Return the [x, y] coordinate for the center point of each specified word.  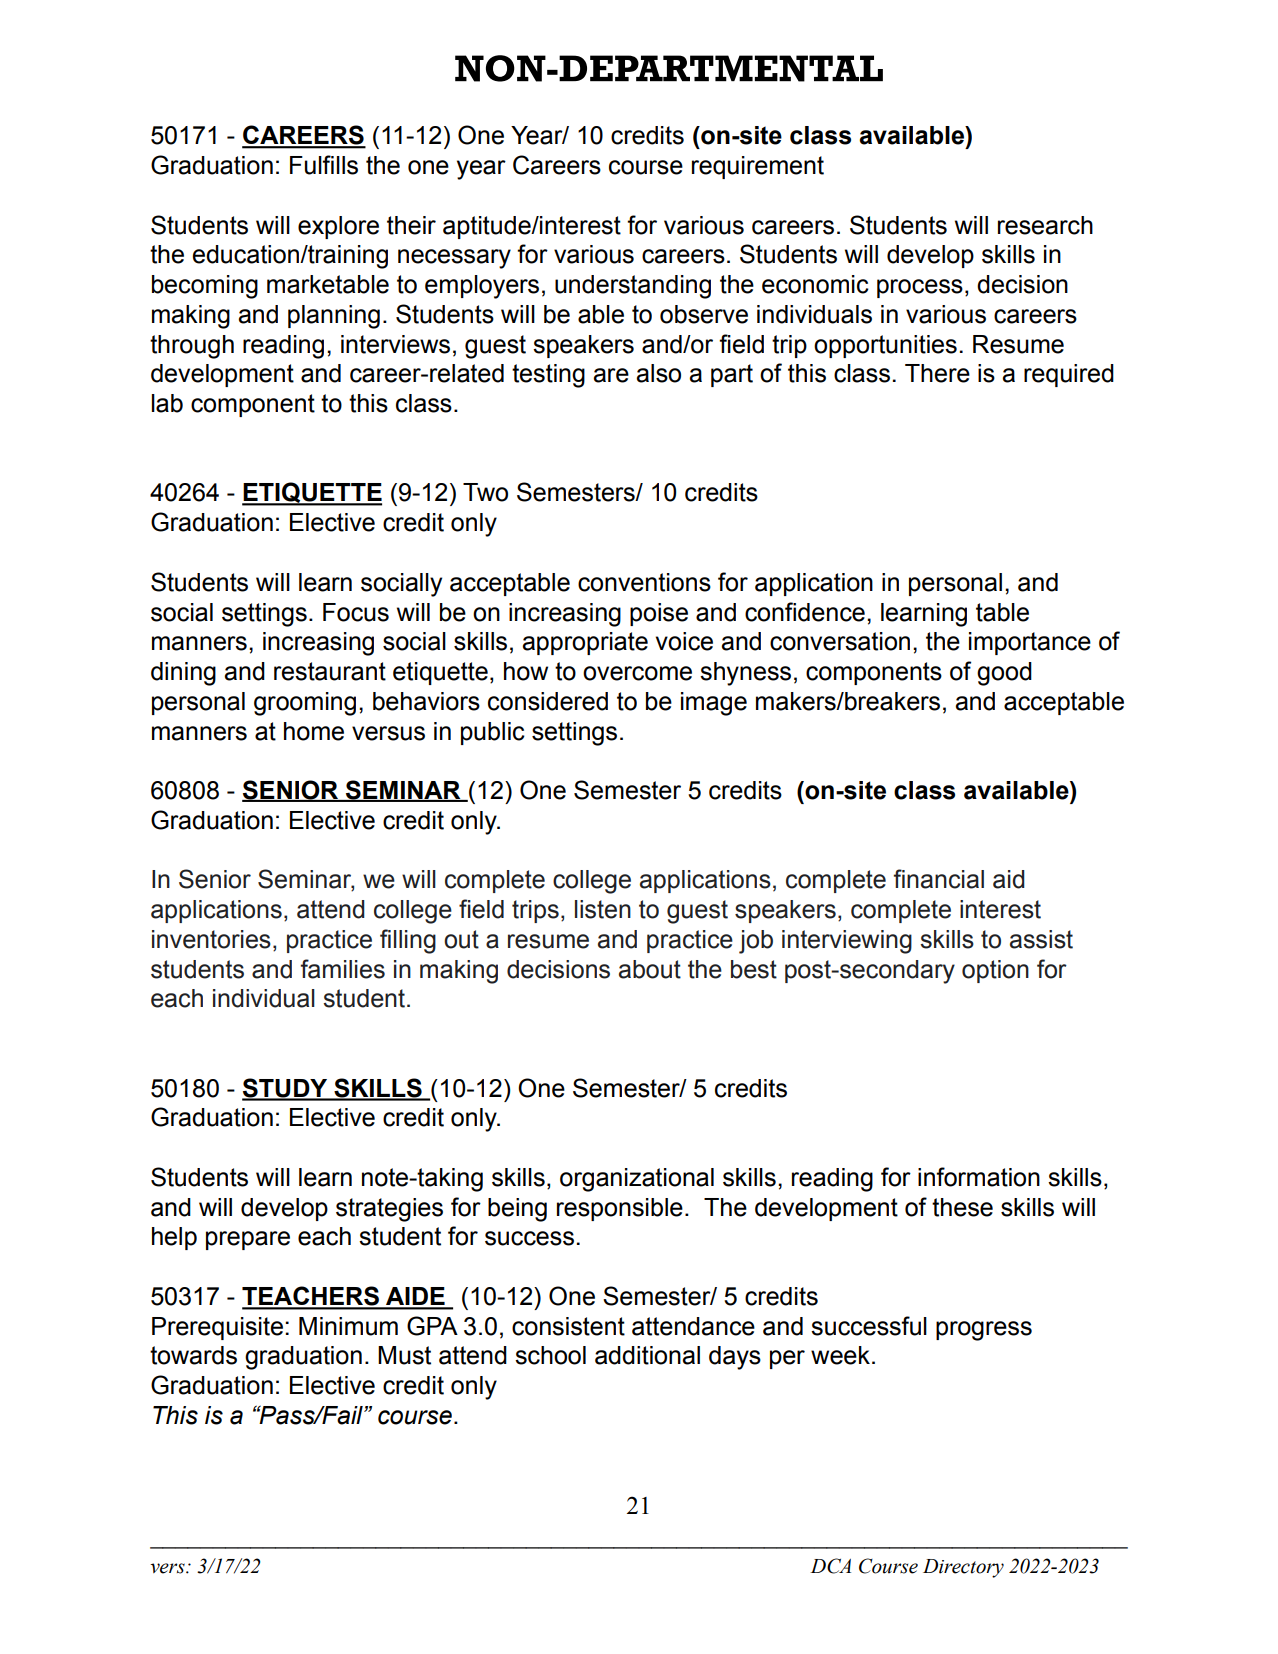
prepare [248, 1240]
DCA [830, 1566]
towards [193, 1355]
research [1045, 225]
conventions [644, 582]
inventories [211, 939]
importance [1030, 643]
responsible [620, 1209]
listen [603, 909]
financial [939, 879]
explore [338, 227]
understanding [633, 287]
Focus [356, 612]
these [962, 1207]
